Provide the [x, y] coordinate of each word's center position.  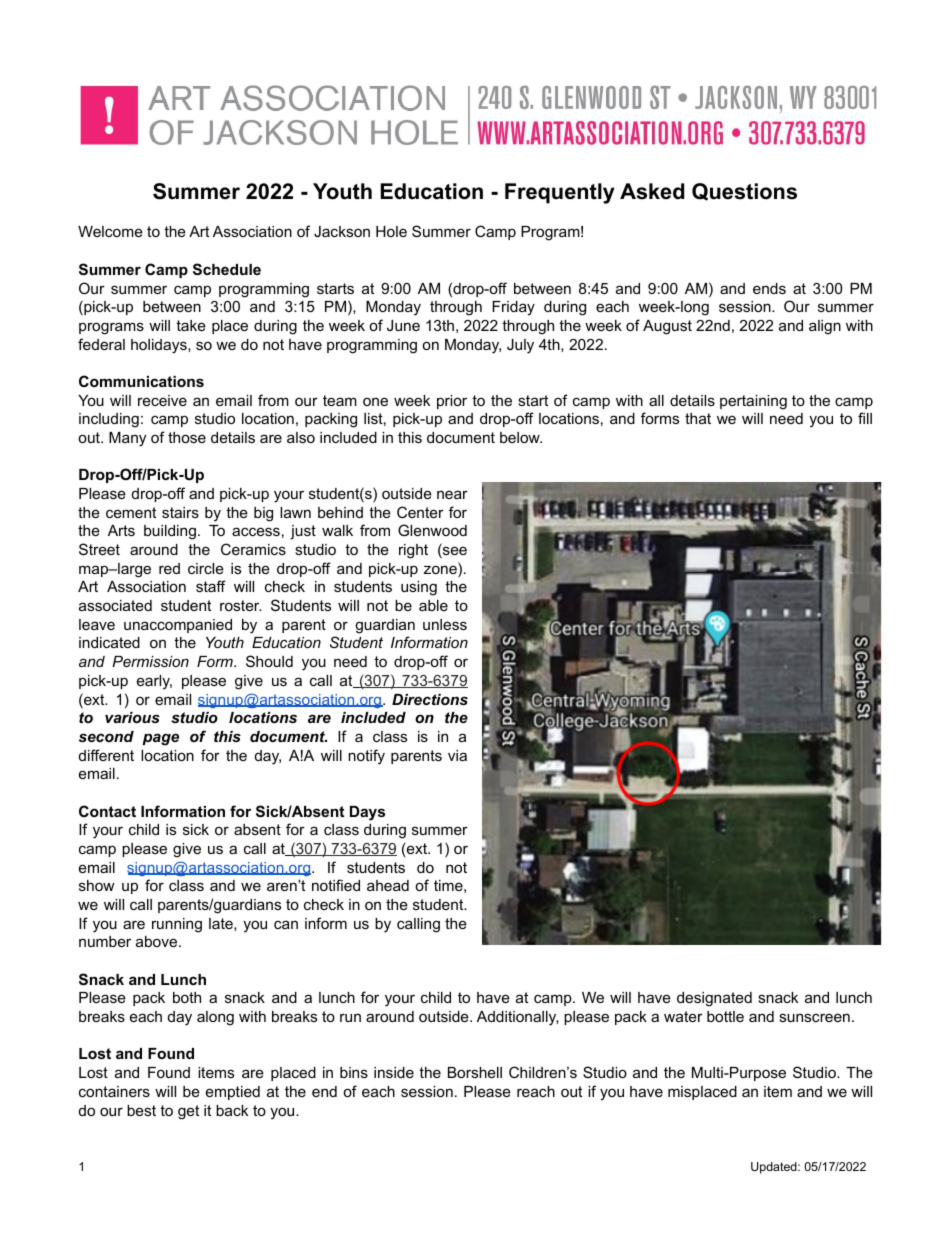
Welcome [110, 231]
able [433, 605]
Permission [150, 661]
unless [445, 624]
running [177, 925]
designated [714, 999]
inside [394, 1072]
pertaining [753, 402]
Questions [744, 192]
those [187, 437]
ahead [388, 885]
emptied [233, 1093]
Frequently [560, 193]
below [521, 437]
